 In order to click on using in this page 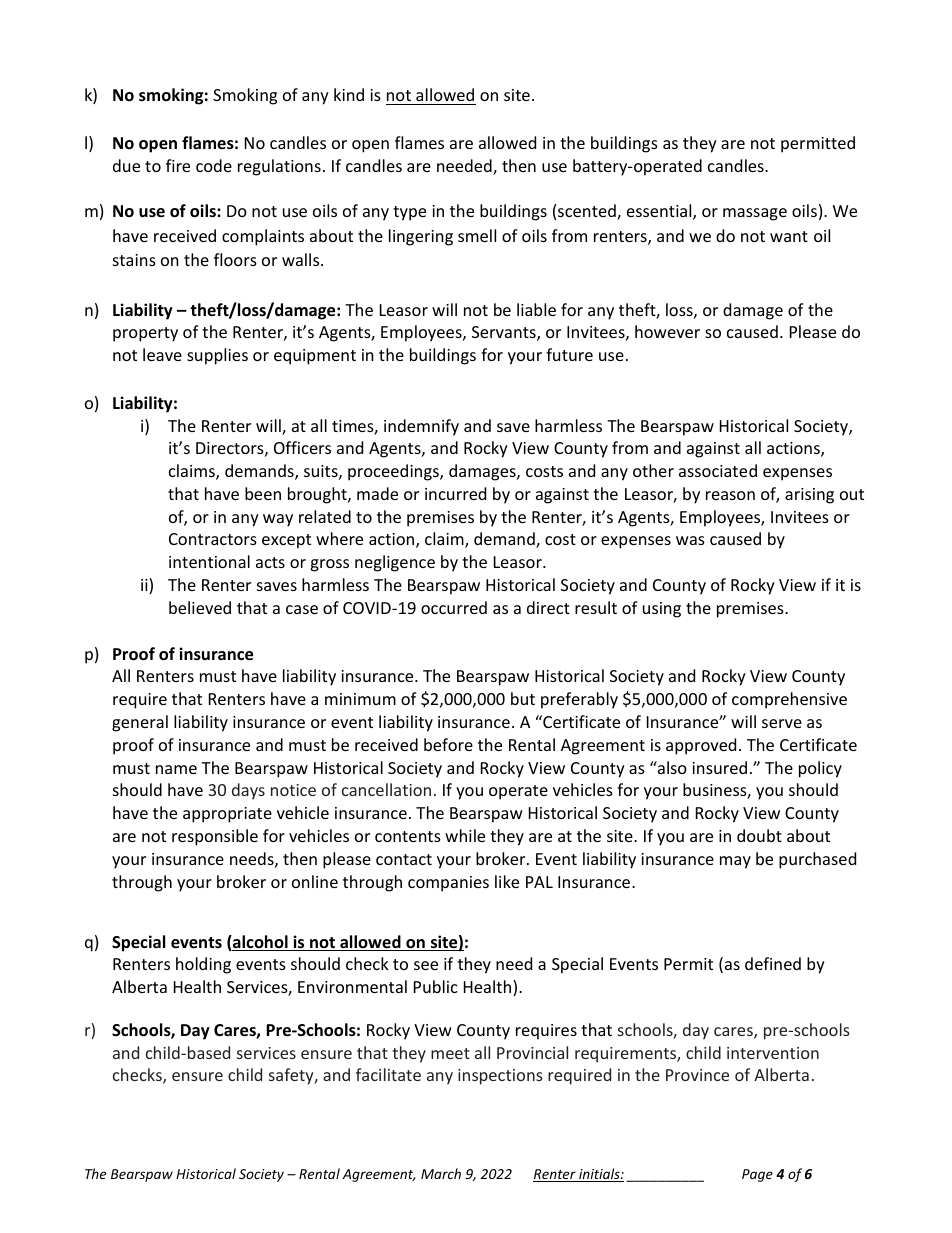, I will do `click(662, 610)`.
